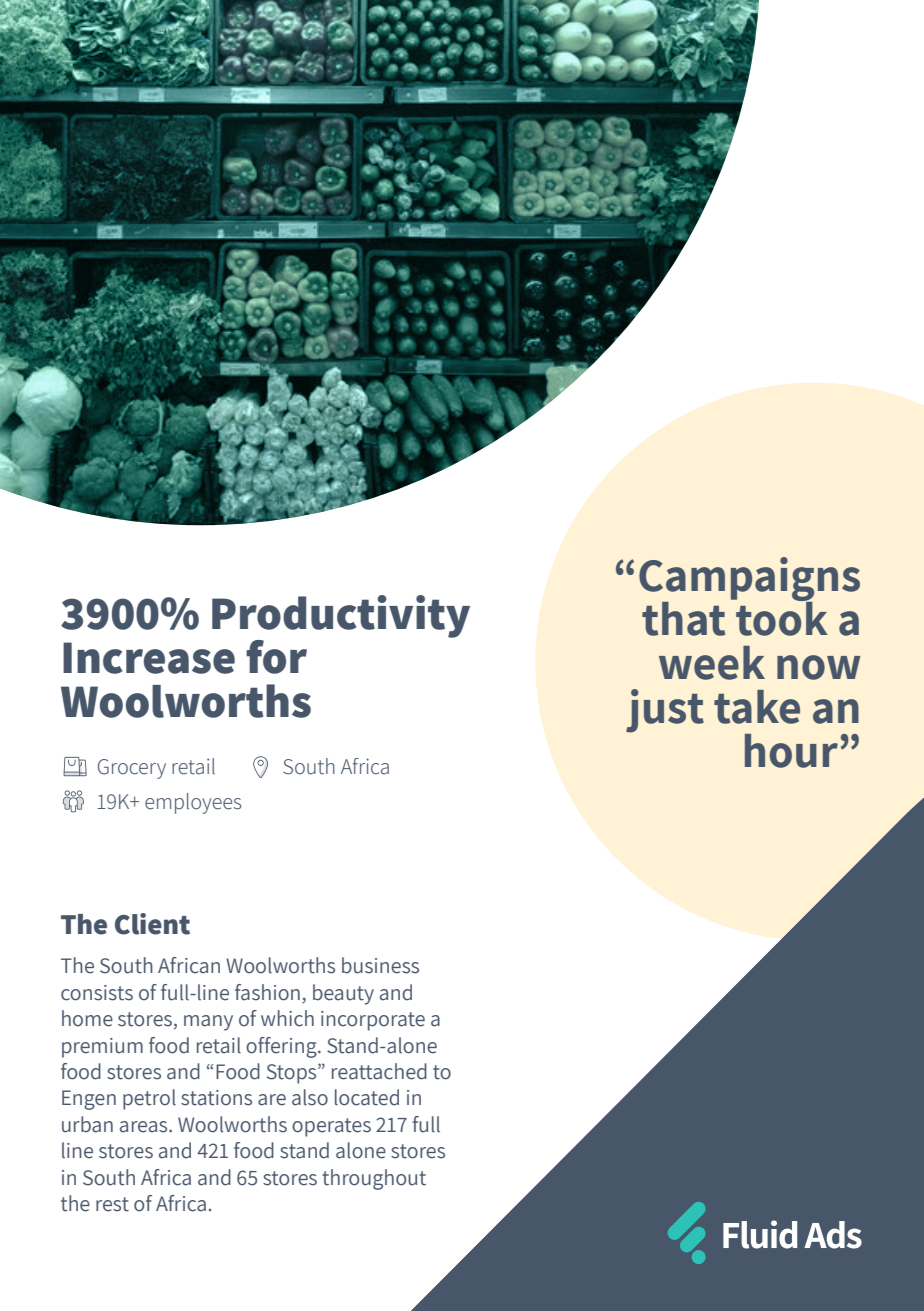 The image size is (924, 1311). I want to click on rest, so click(112, 1204).
